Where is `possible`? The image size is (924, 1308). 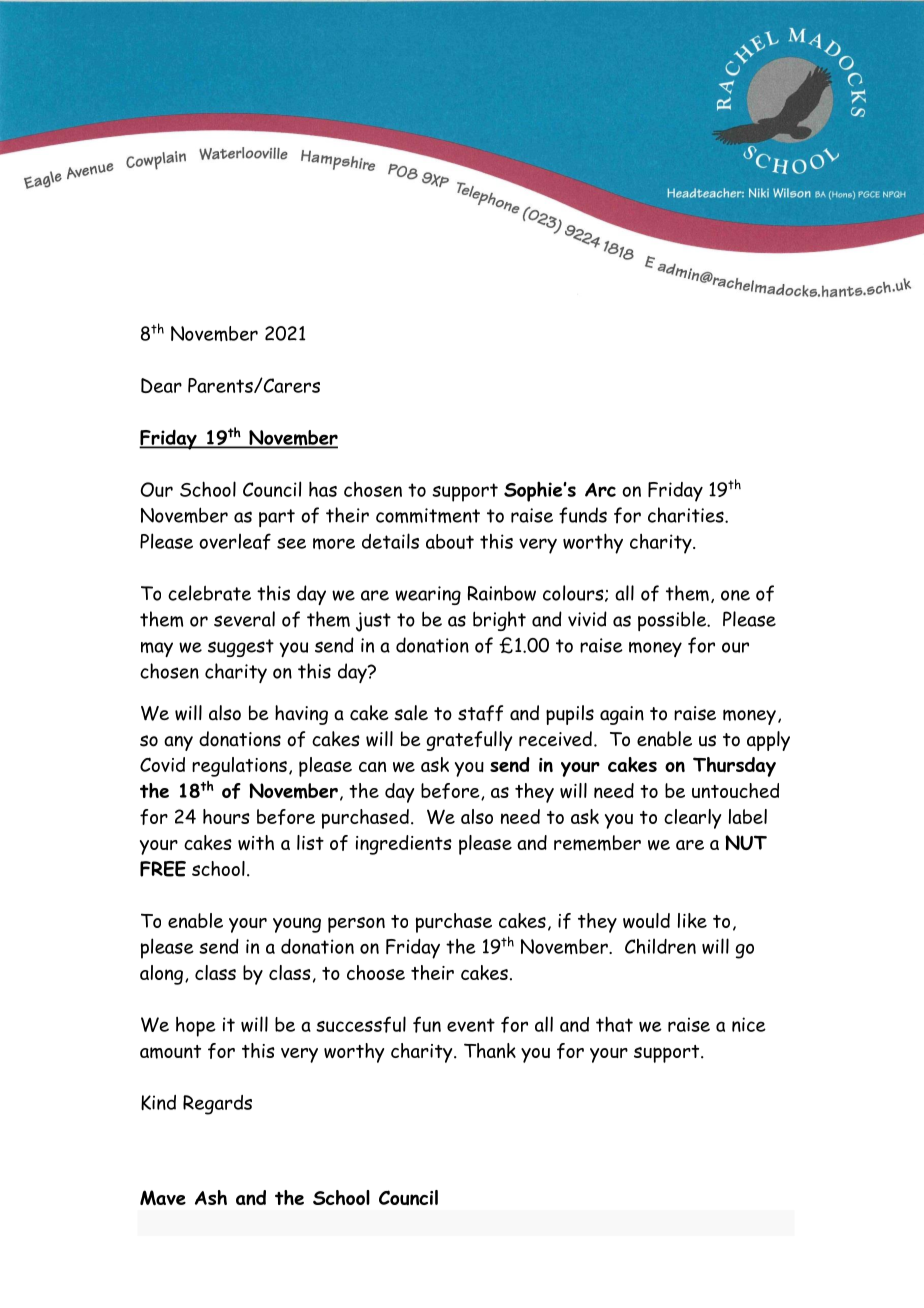
possible is located at coordinates (673, 621).
